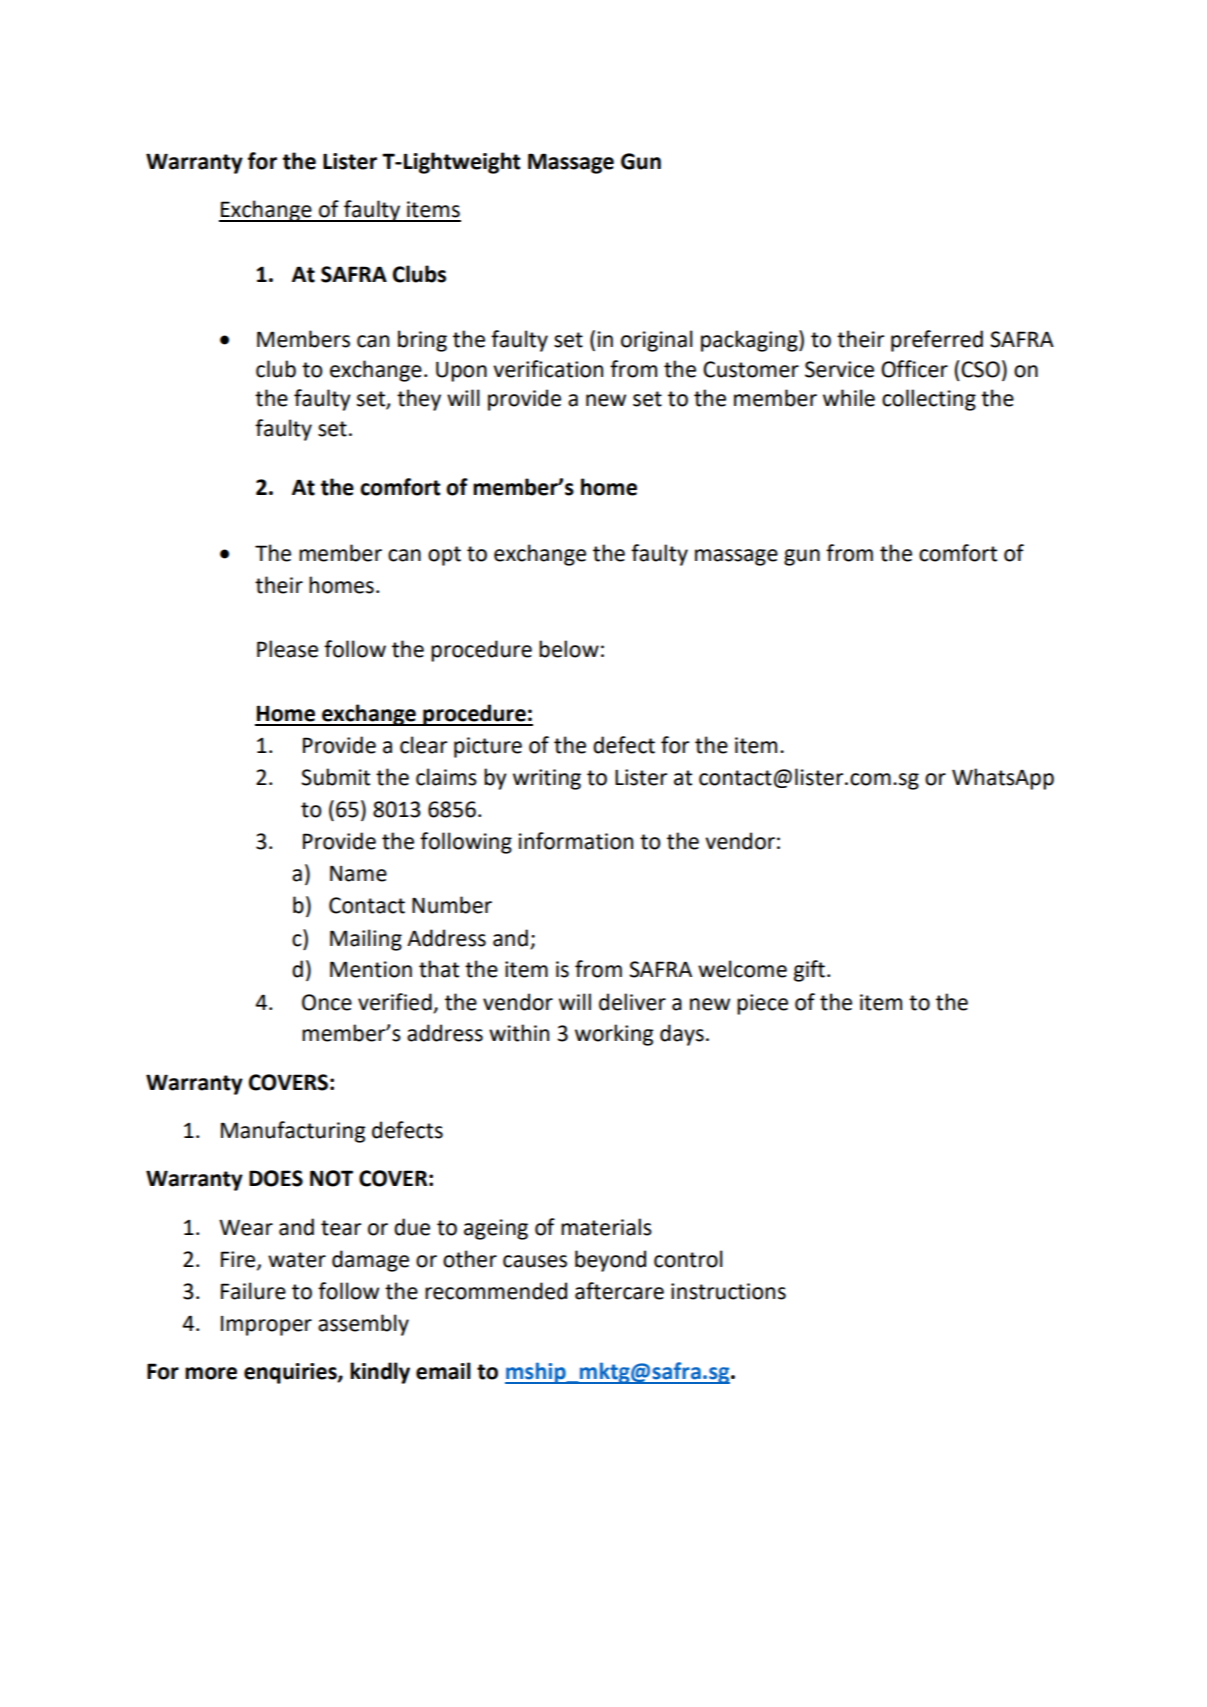  I want to click on Officer, so click(914, 369).
